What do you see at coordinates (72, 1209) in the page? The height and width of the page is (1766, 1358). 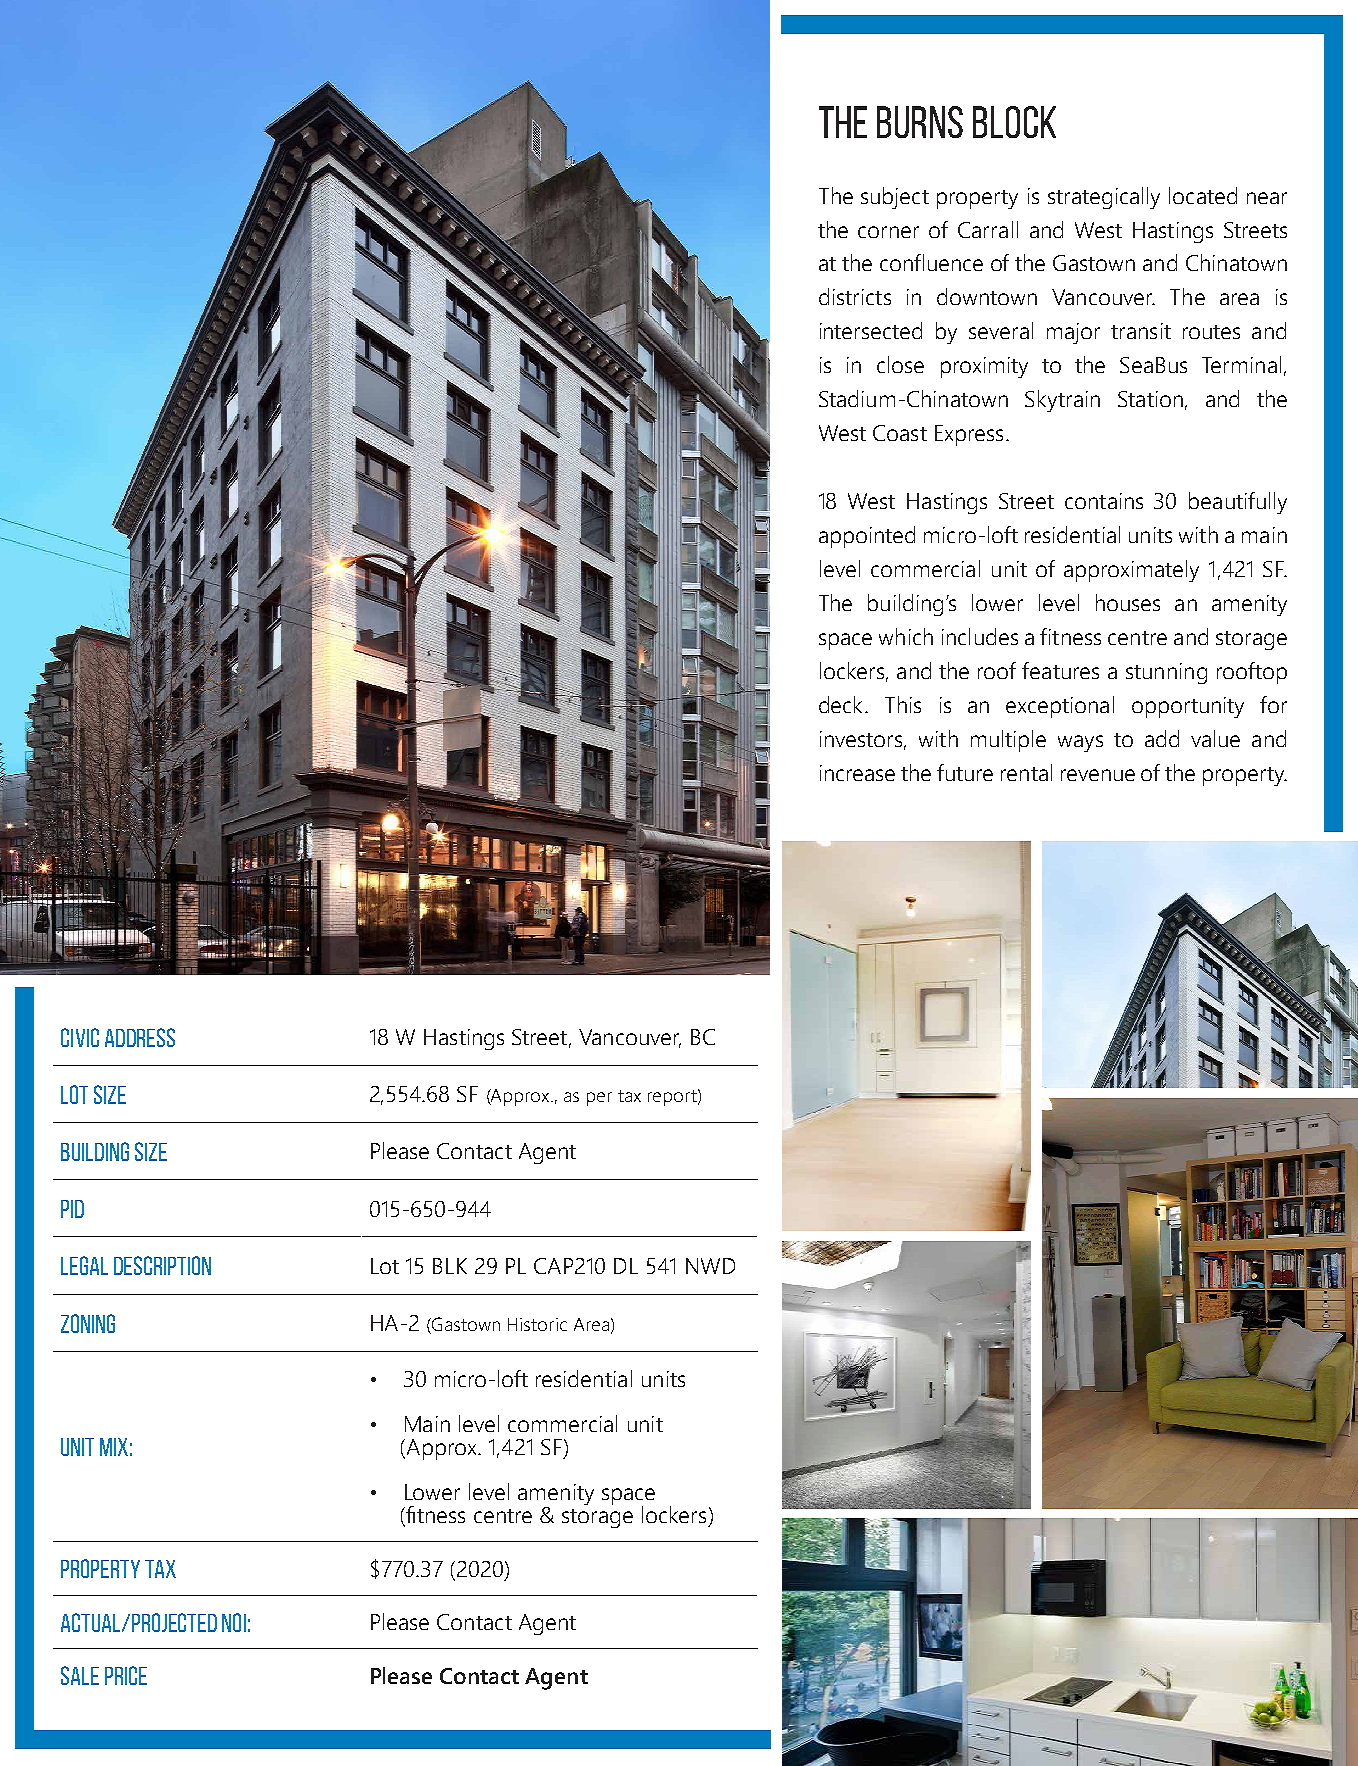 I see `PID` at bounding box center [72, 1209].
